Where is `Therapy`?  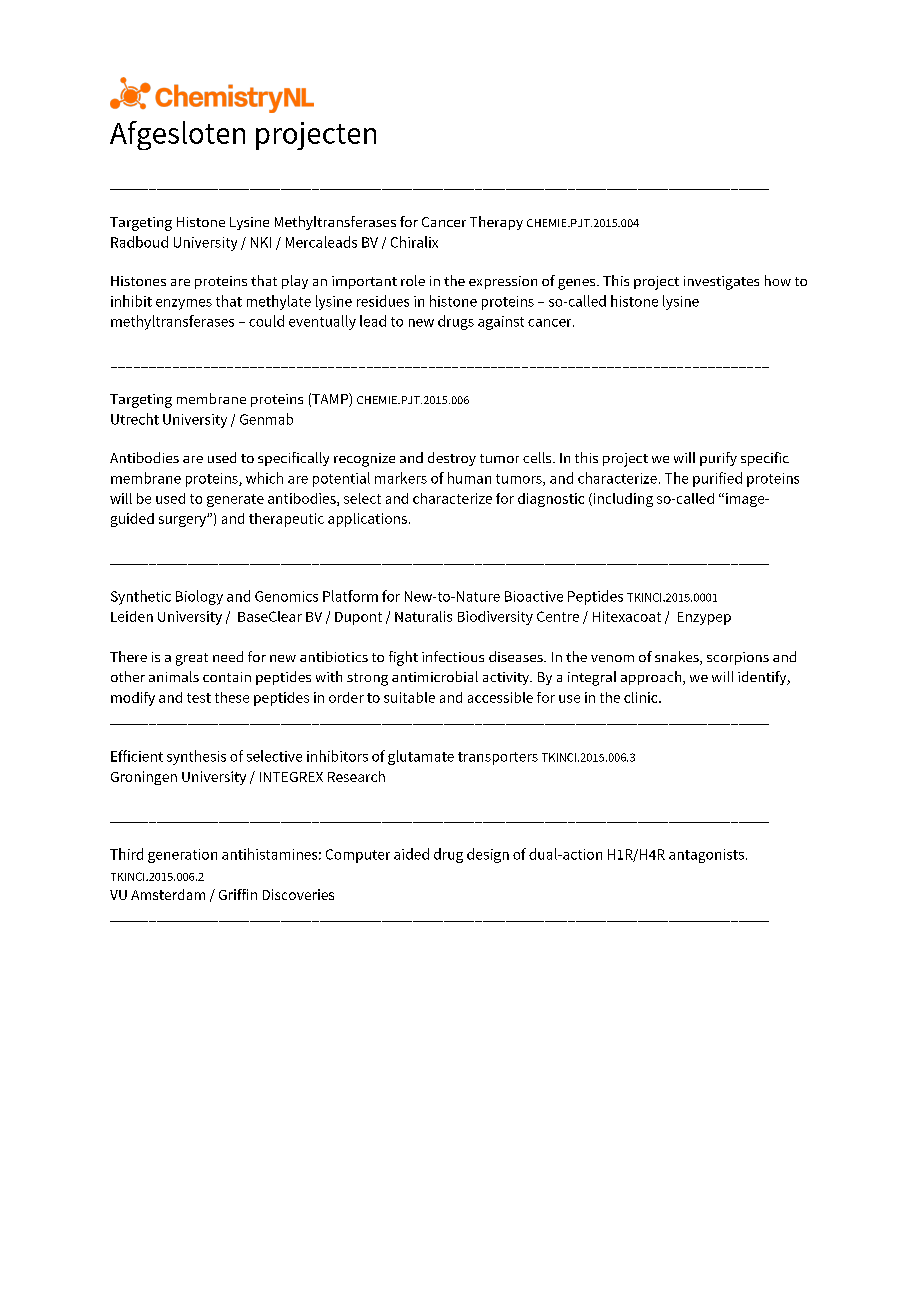
Therapy is located at coordinates (496, 223).
